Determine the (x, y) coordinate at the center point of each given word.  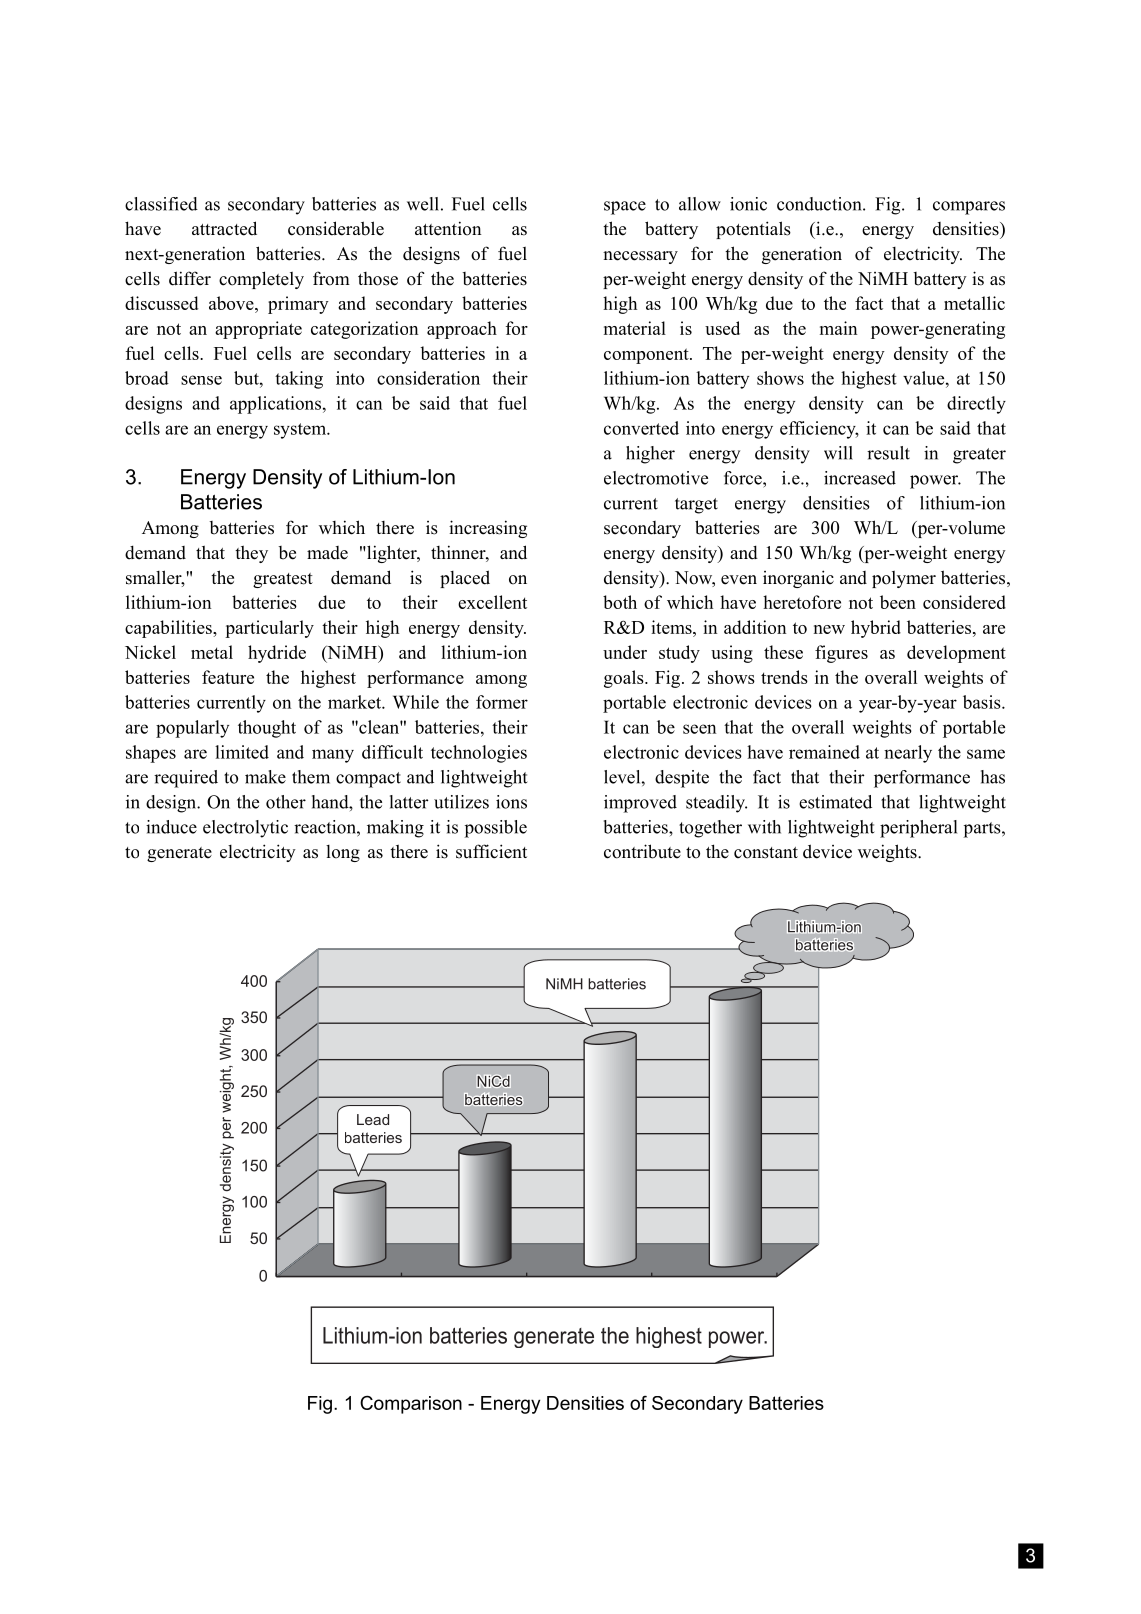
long (343, 853)
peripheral (918, 829)
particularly (269, 629)
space (625, 208)
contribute (642, 851)
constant (766, 853)
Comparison (411, 1404)
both (620, 602)
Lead (373, 1119)
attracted (224, 228)
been (898, 602)
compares (969, 208)
